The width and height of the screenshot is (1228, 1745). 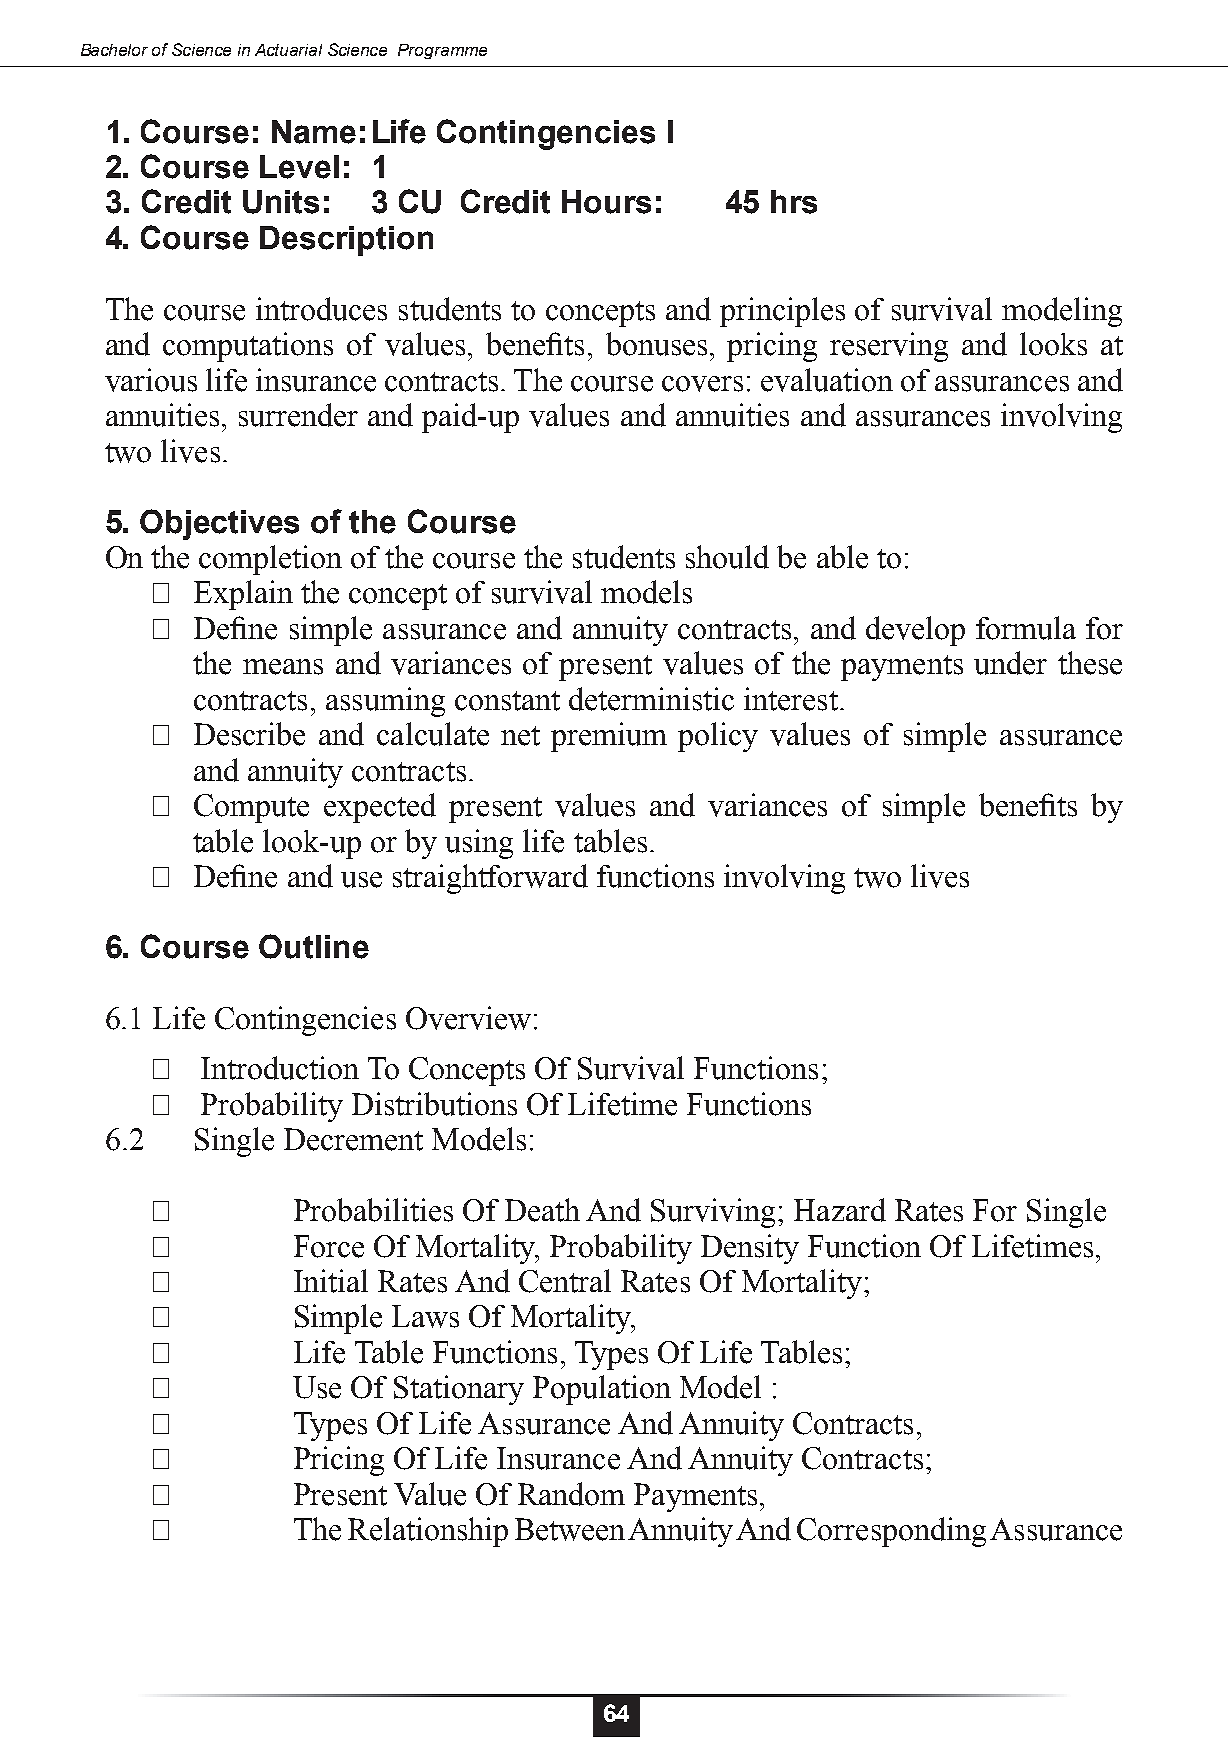 I want to click on Actuarial, so click(x=288, y=50).
